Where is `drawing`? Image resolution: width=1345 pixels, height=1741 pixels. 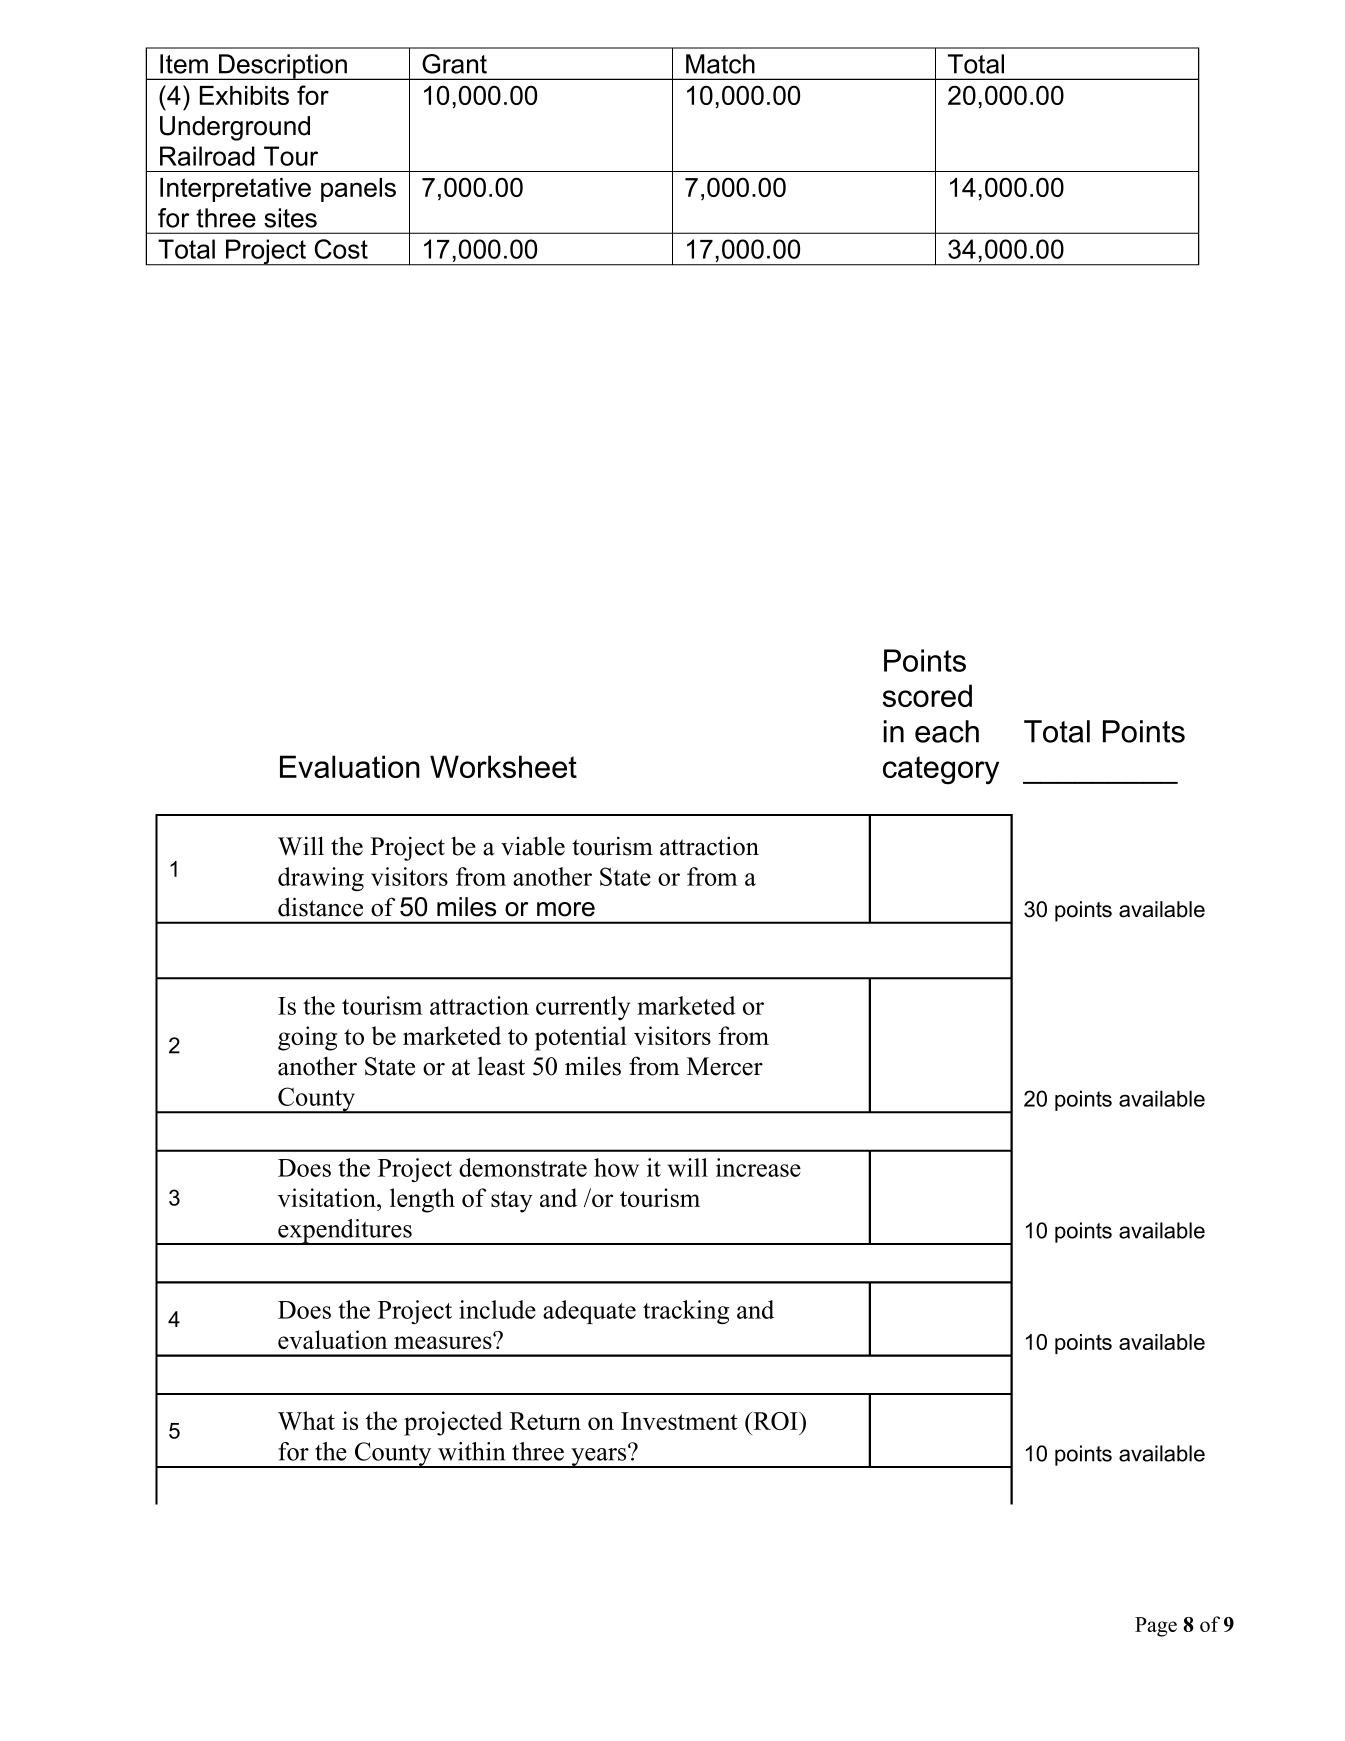
drawing is located at coordinates (321, 879).
